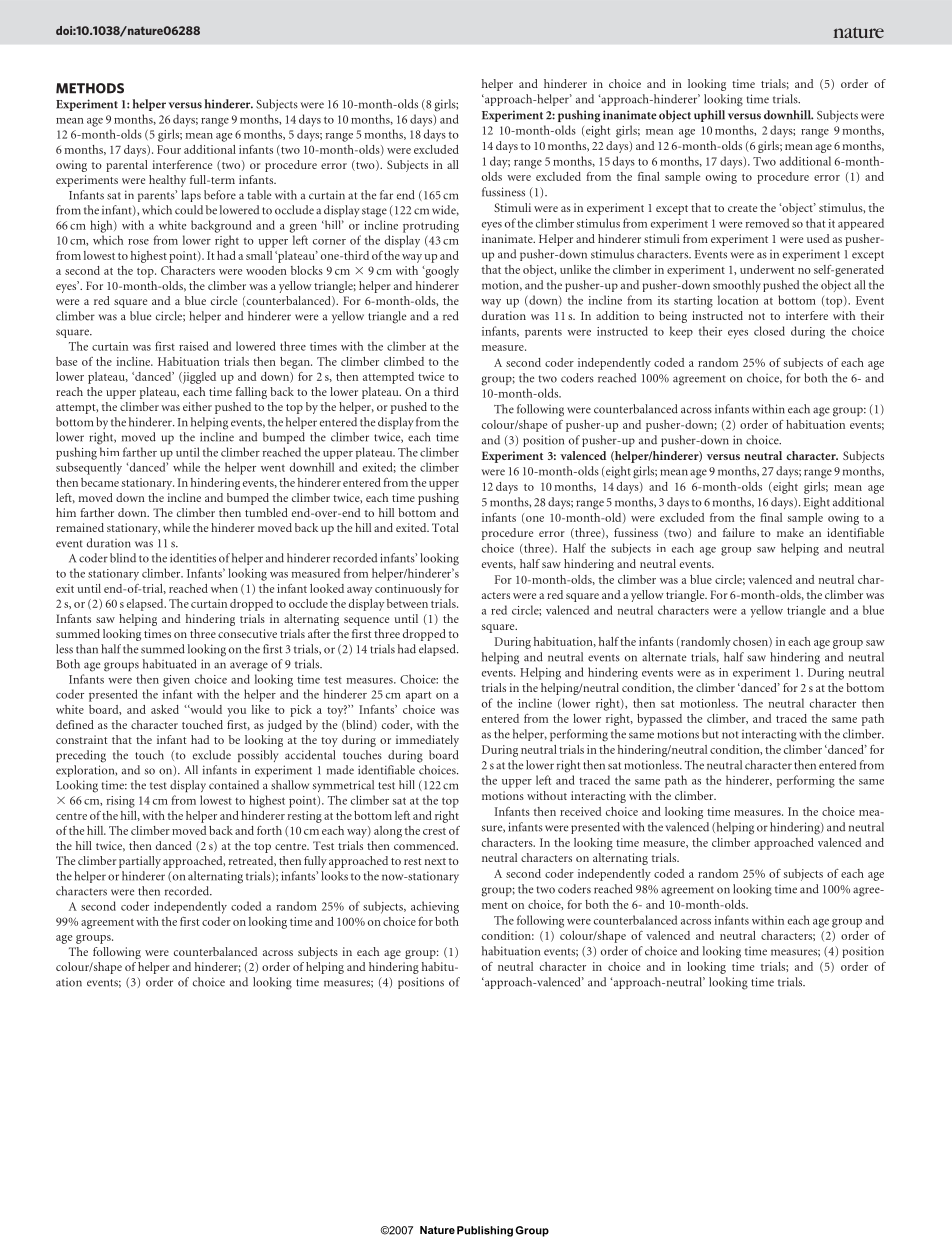  I want to click on raised, so click(194, 346).
